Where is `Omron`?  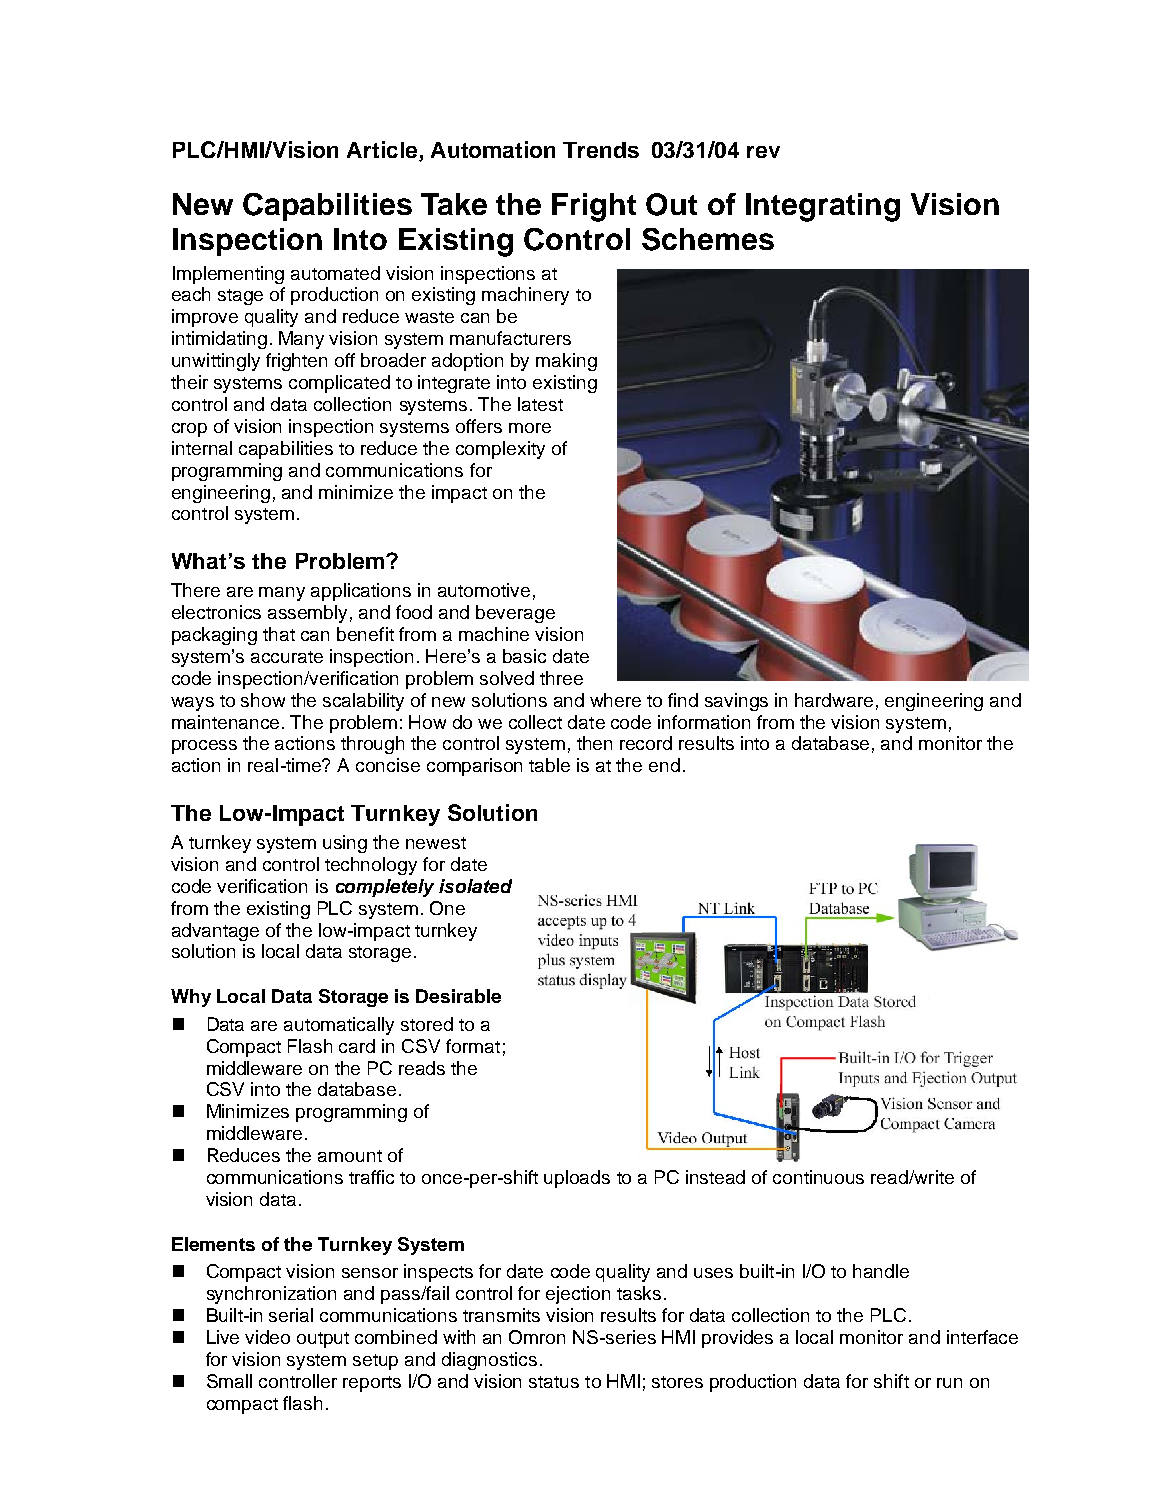 Omron is located at coordinates (537, 1337).
